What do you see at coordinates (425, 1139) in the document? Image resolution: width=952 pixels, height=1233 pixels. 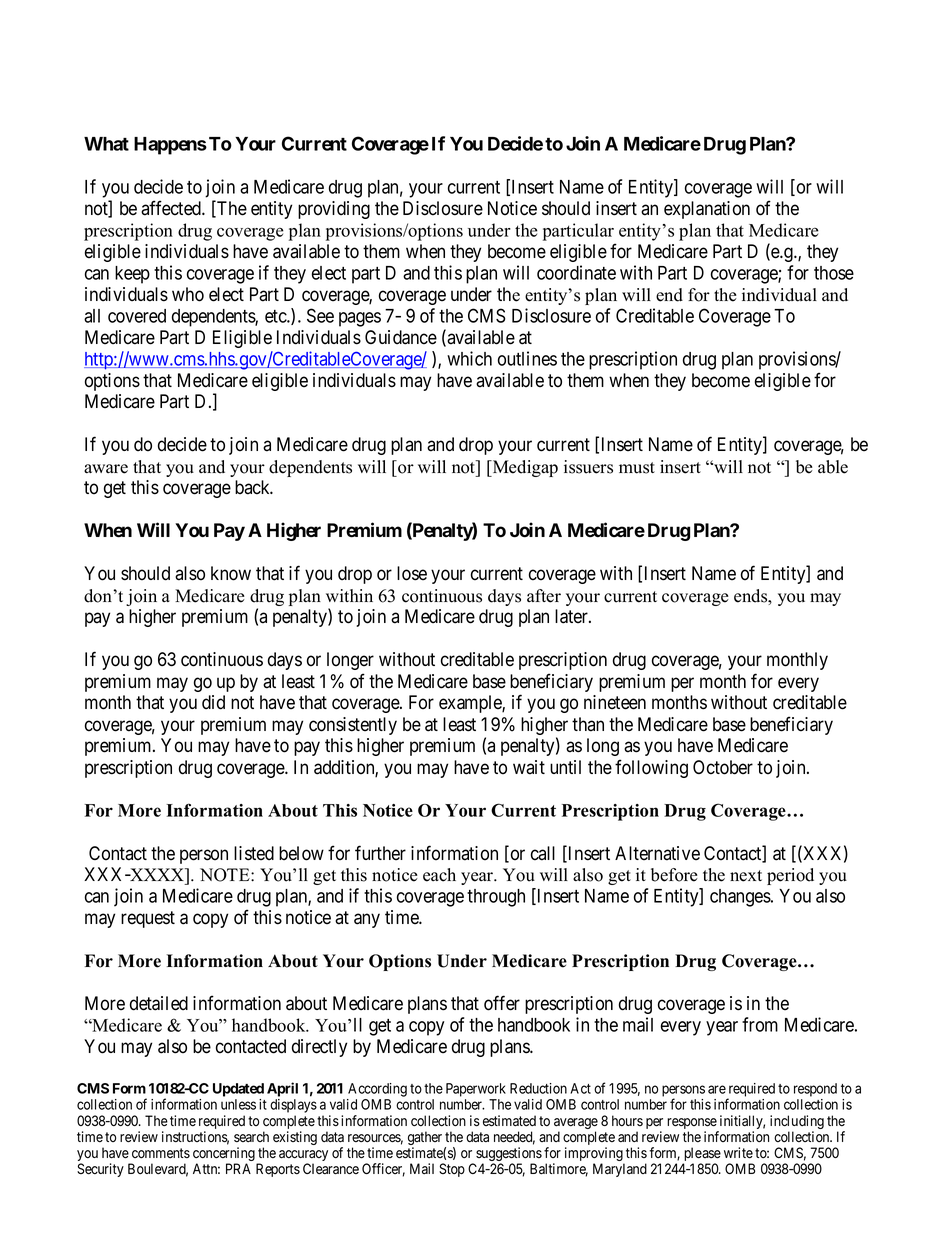 I see `gather` at bounding box center [425, 1139].
